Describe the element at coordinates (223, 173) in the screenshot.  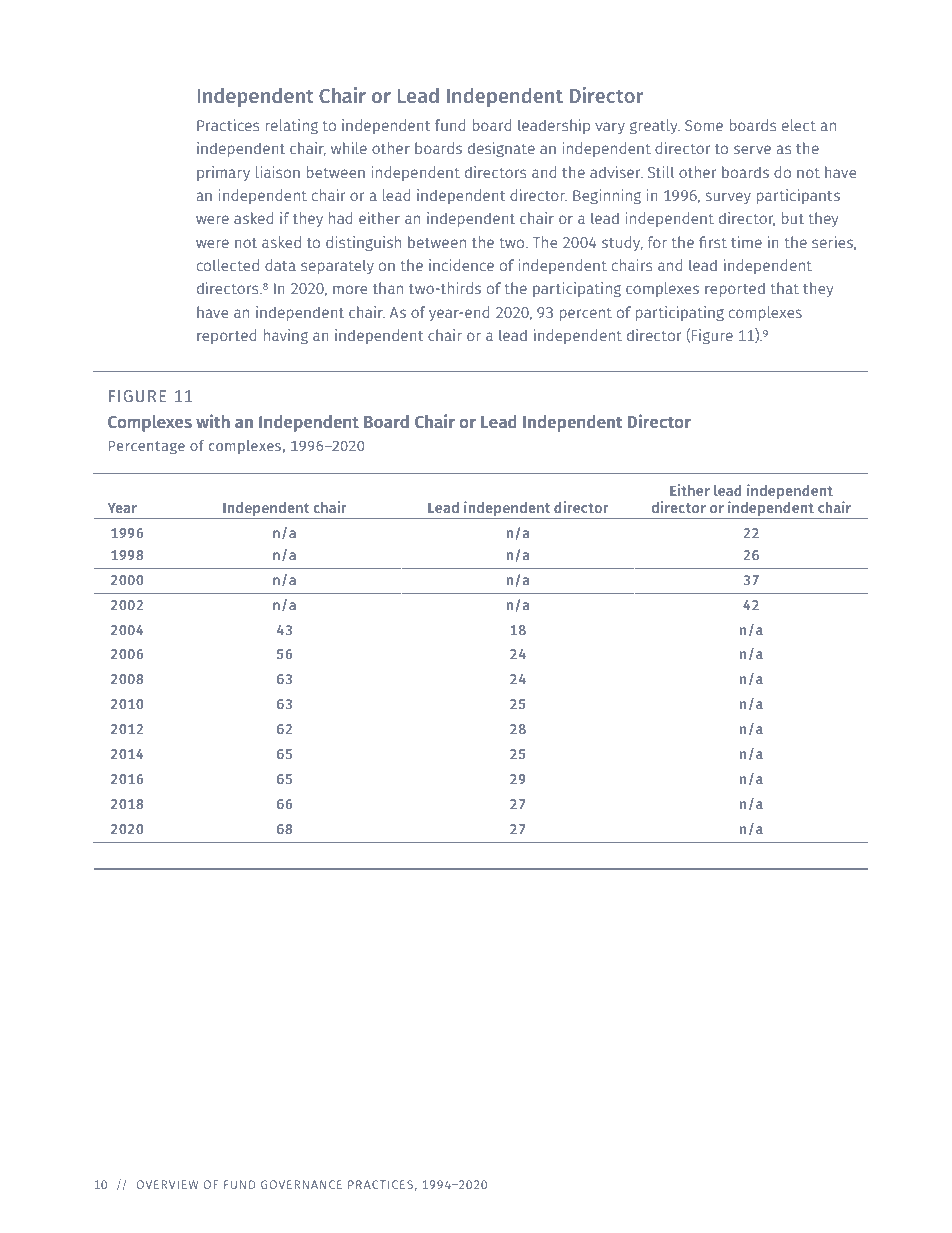
I see `primary` at that location.
